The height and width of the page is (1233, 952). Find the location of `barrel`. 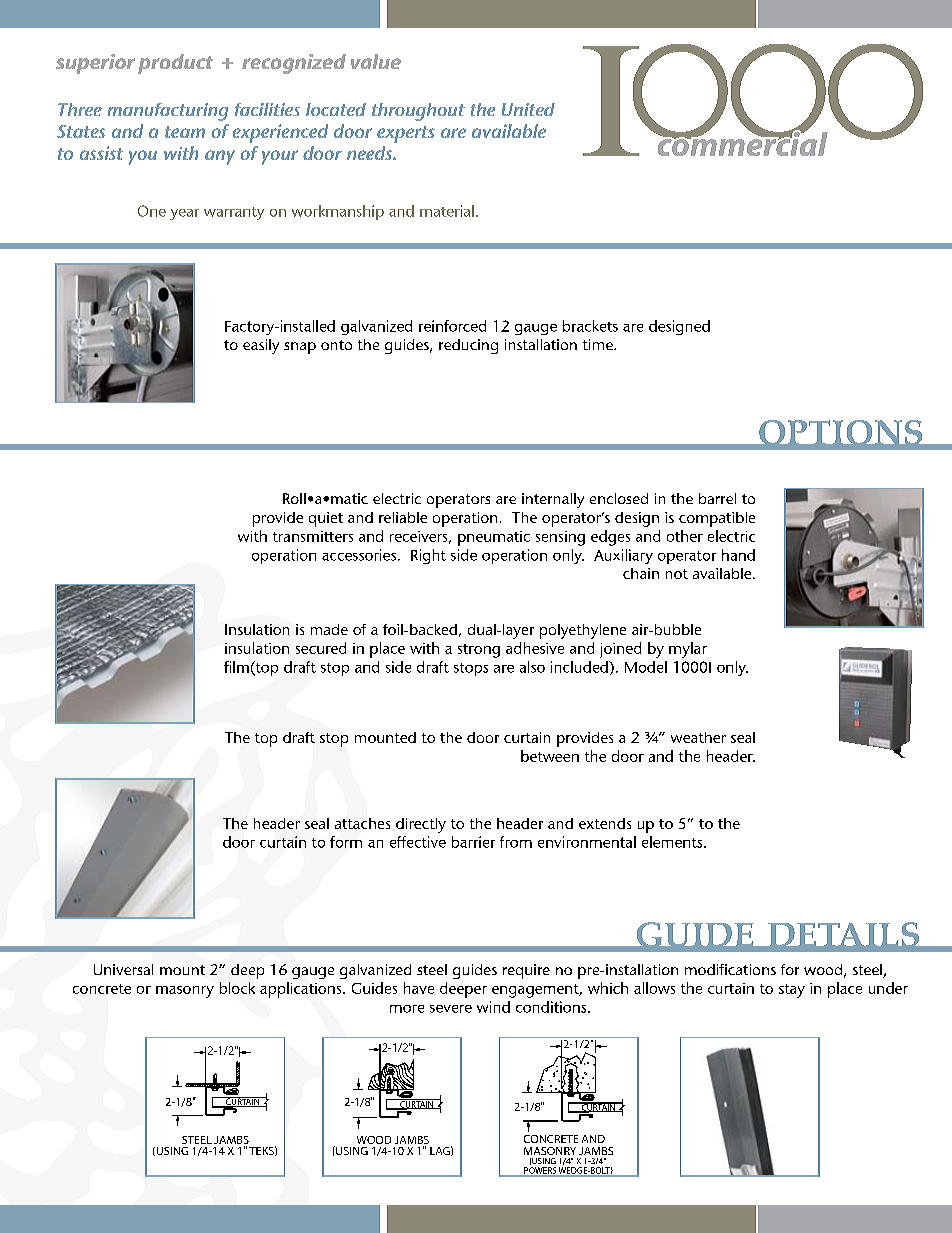

barrel is located at coordinates (717, 498).
